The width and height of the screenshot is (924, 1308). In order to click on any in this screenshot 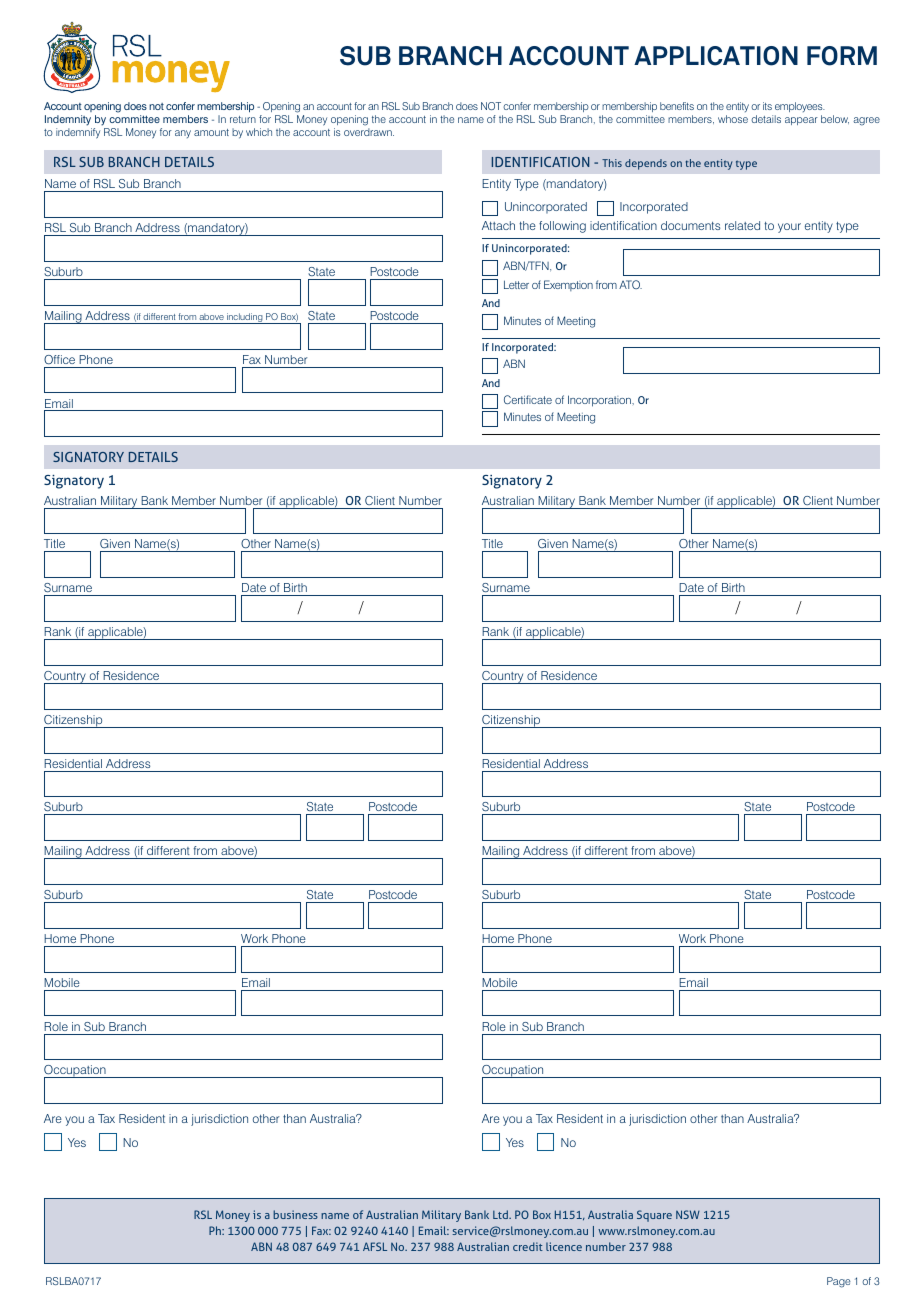, I will do `click(183, 134)`.
